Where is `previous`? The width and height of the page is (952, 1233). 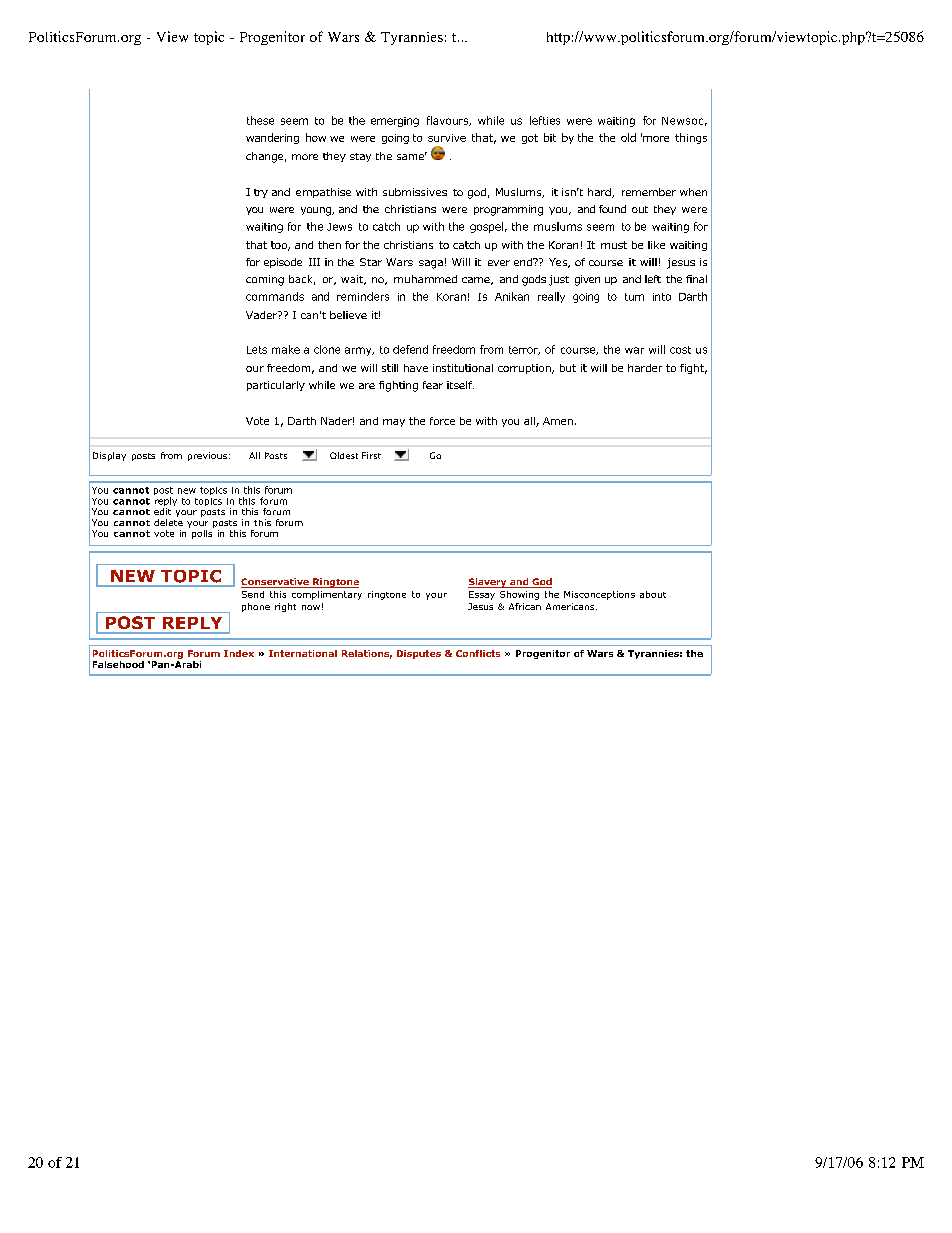
previous is located at coordinates (207, 456).
